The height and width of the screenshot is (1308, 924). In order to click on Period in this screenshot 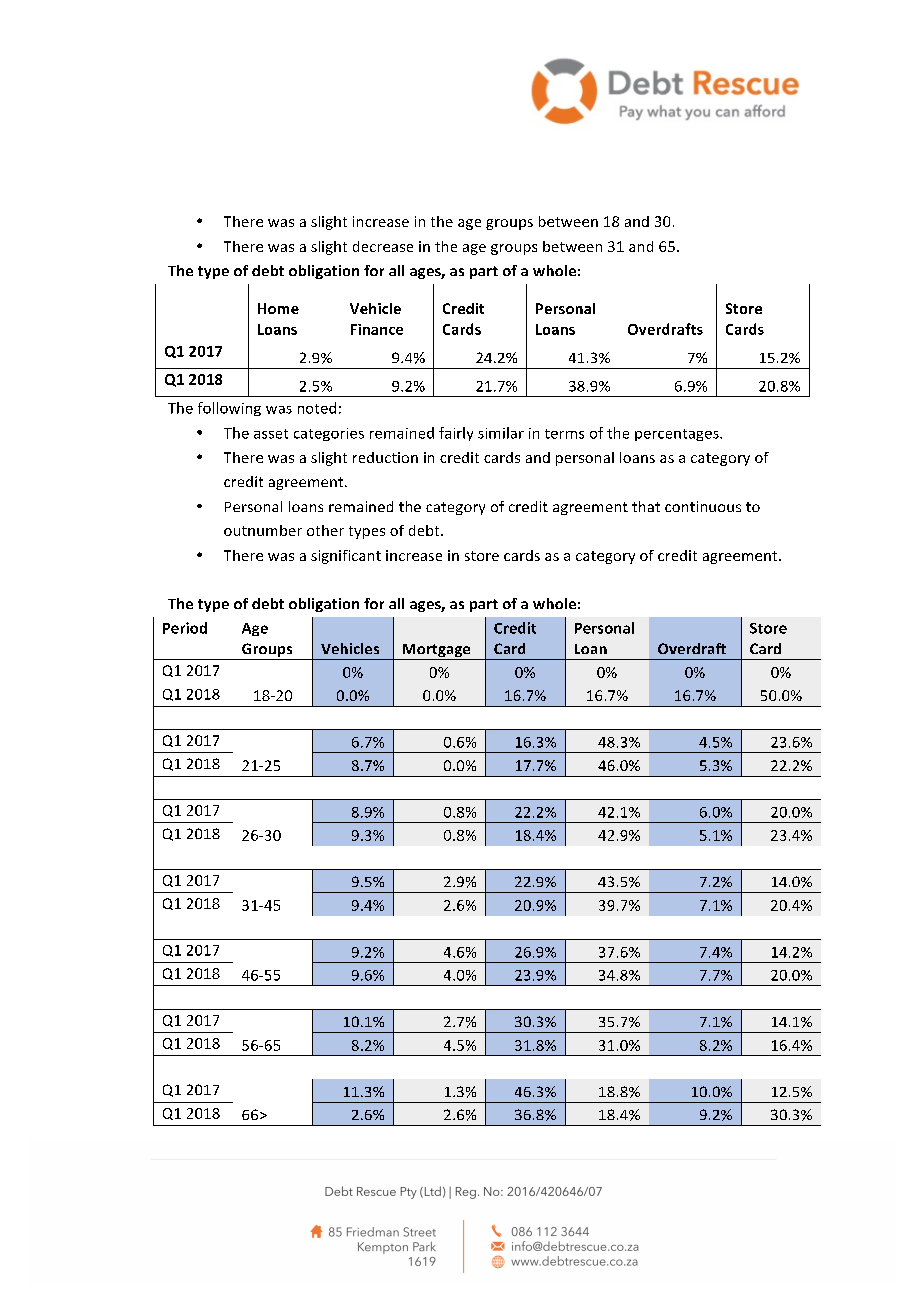, I will do `click(185, 628)`.
